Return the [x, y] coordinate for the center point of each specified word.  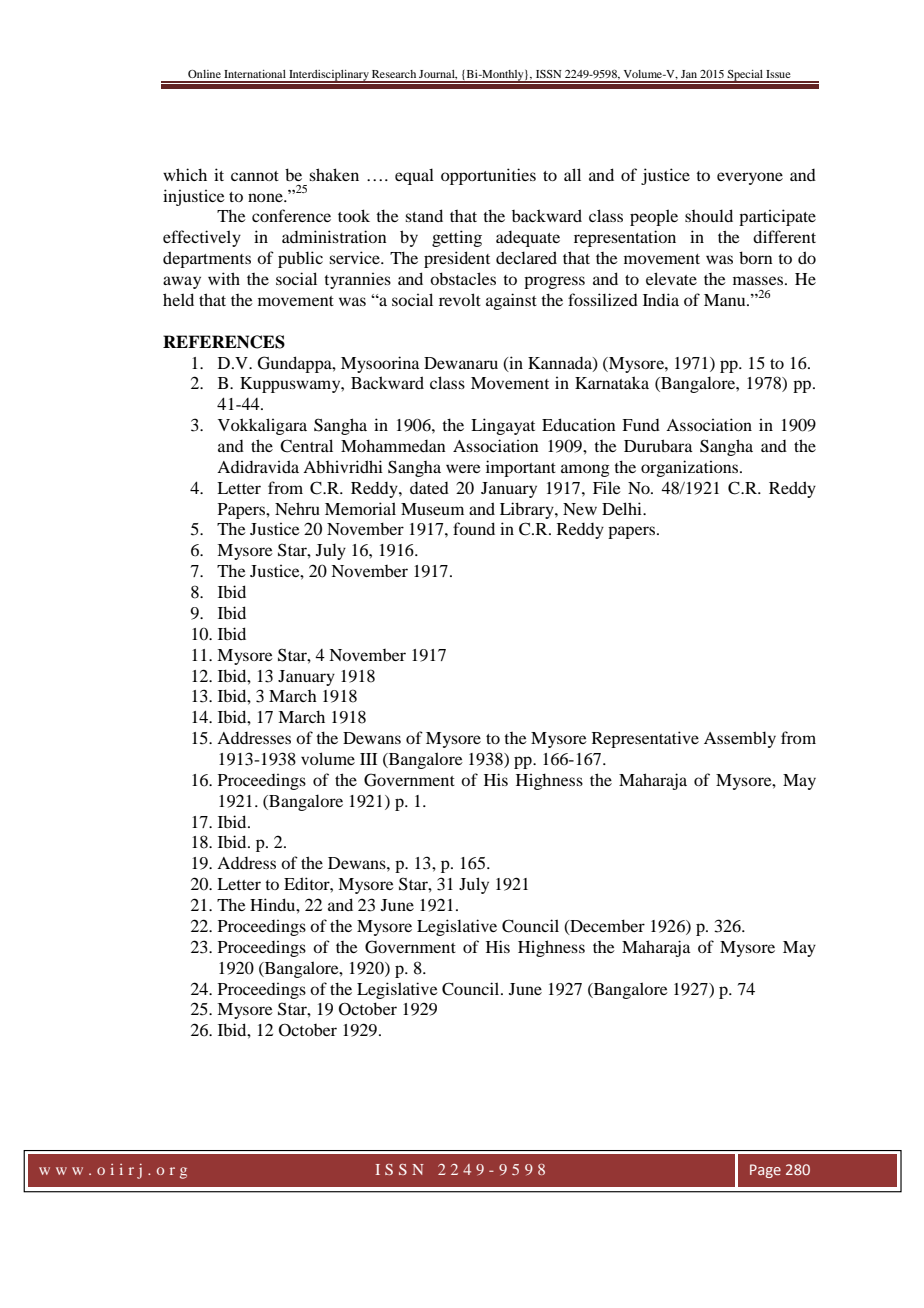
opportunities [488, 176]
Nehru [297, 508]
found [474, 528]
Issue [778, 74]
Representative [645, 739]
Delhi [623, 508]
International [255, 74]
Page [765, 1171]
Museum [432, 509]
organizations [691, 468]
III [368, 759]
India [661, 299]
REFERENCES [224, 342]
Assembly [740, 739]
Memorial [360, 508]
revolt [460, 299]
